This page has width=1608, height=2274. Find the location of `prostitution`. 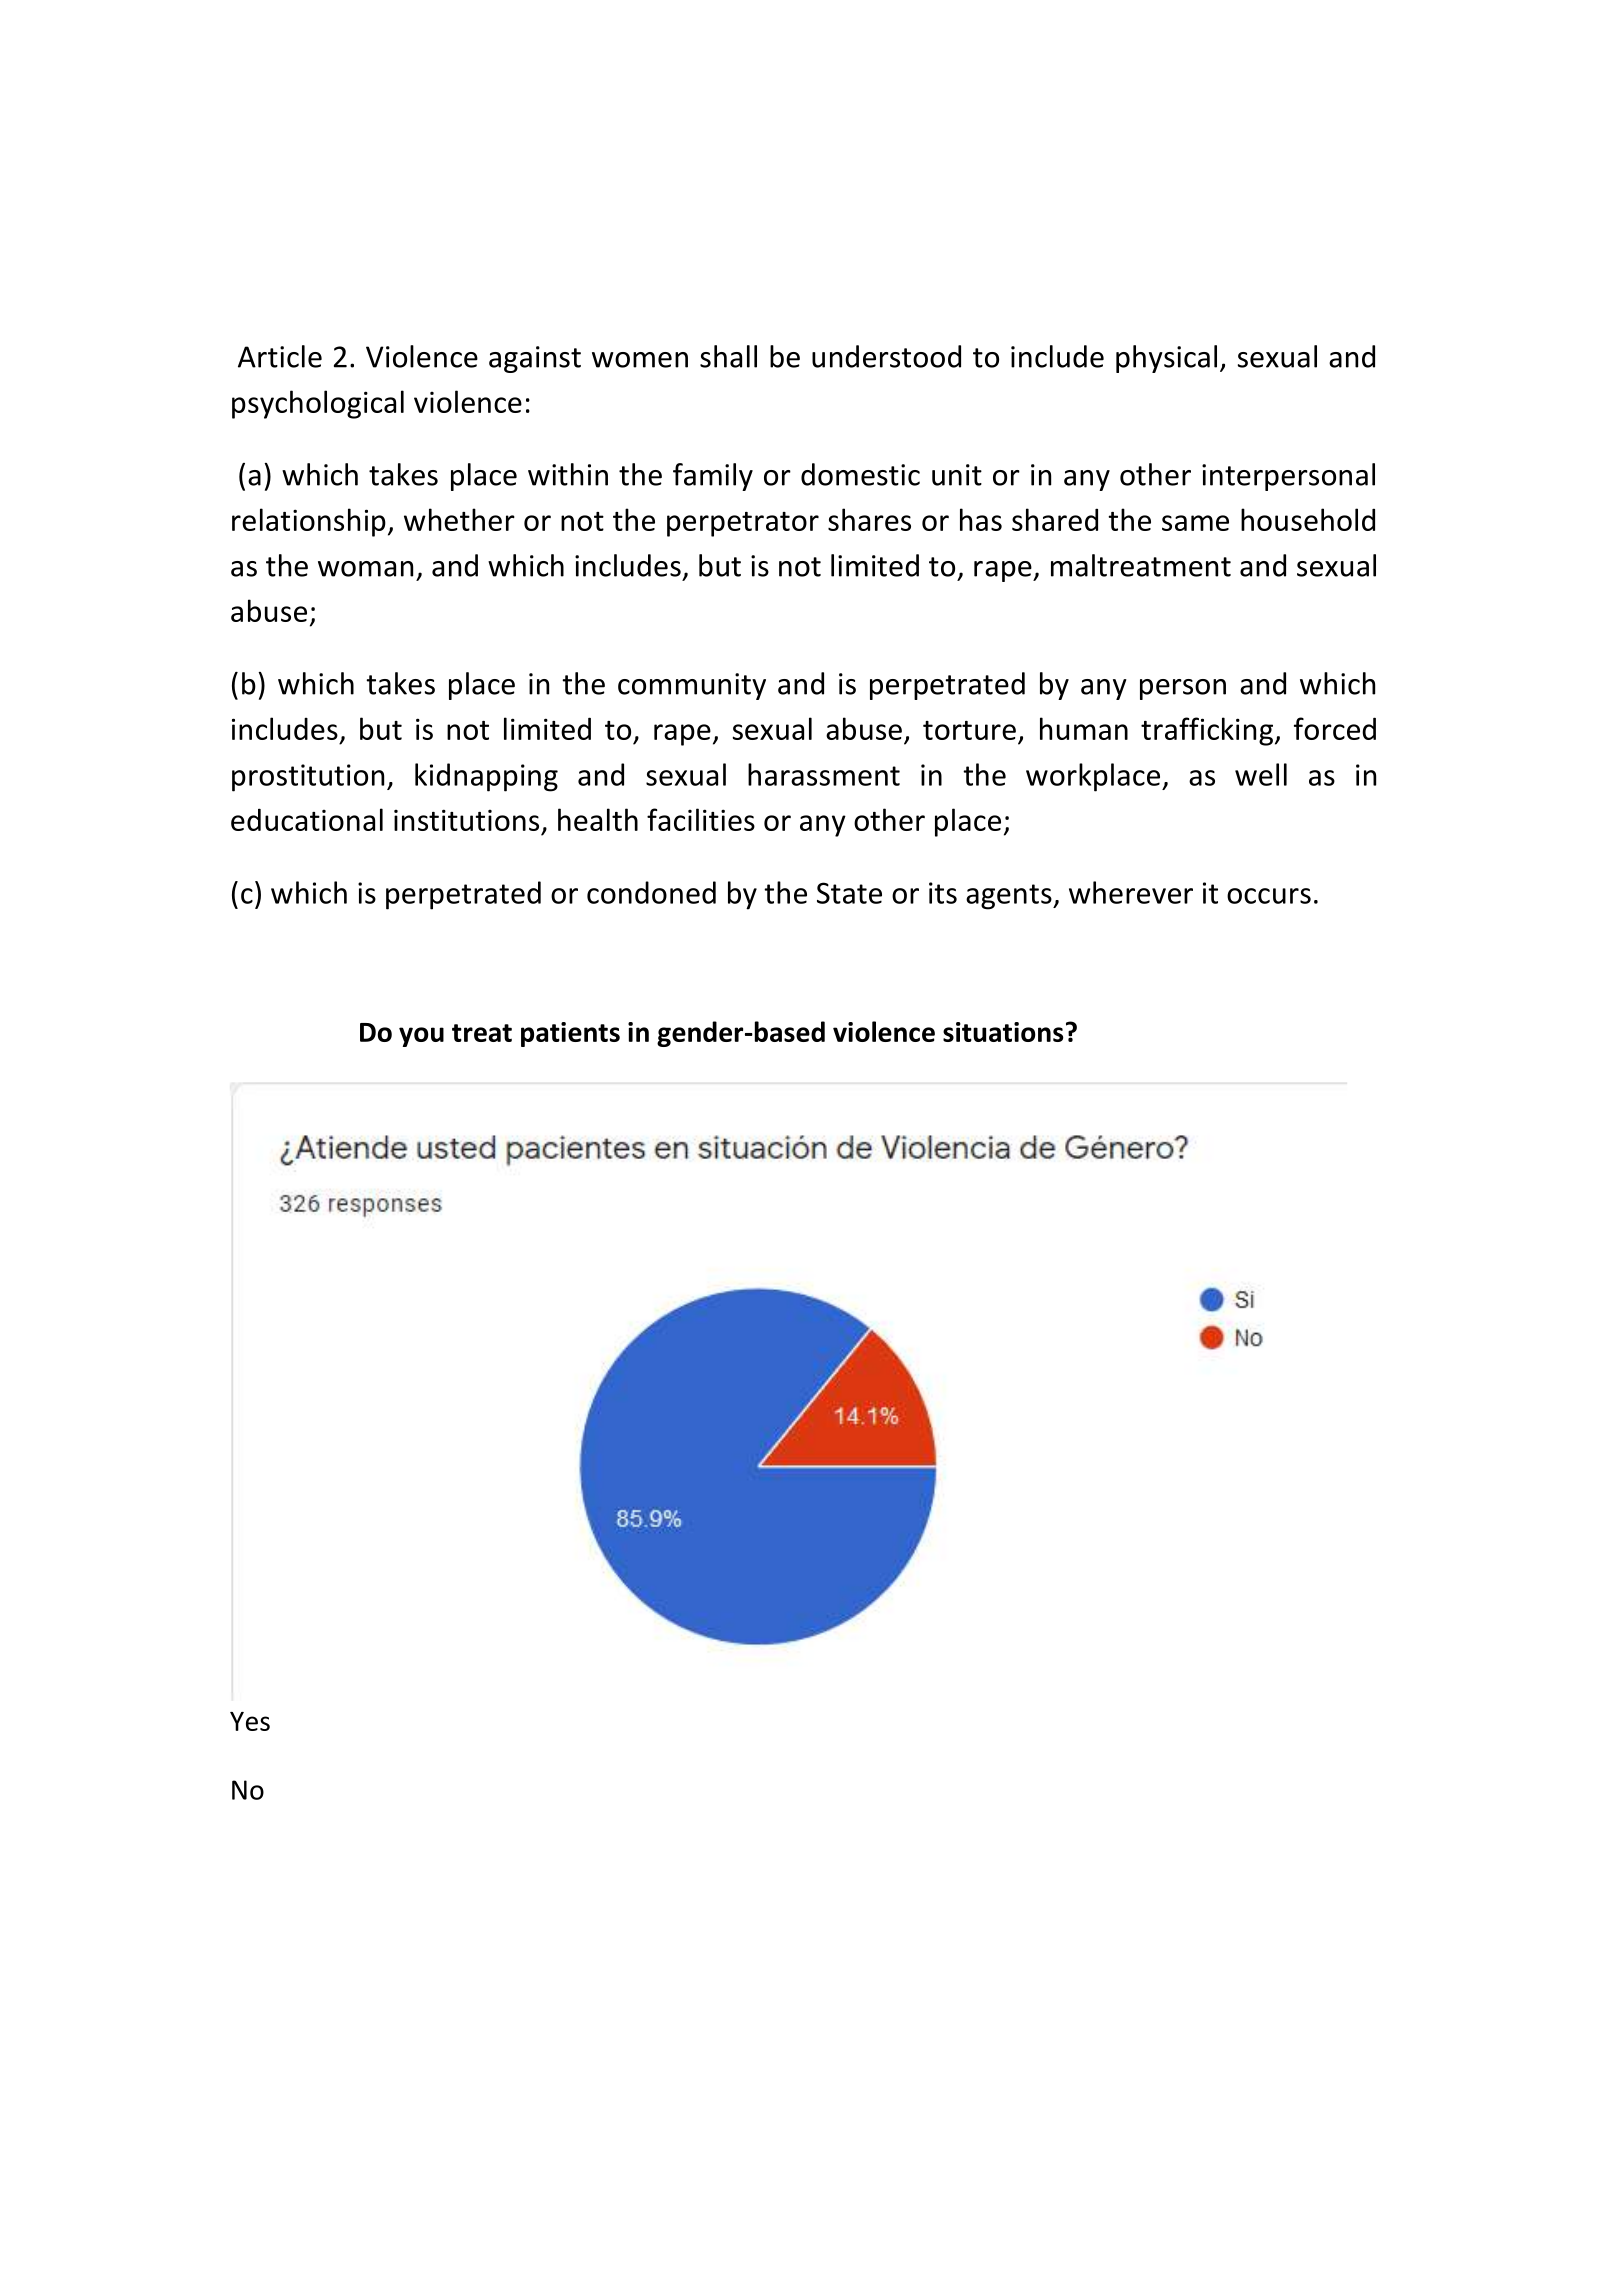

prostitution is located at coordinates (308, 778).
